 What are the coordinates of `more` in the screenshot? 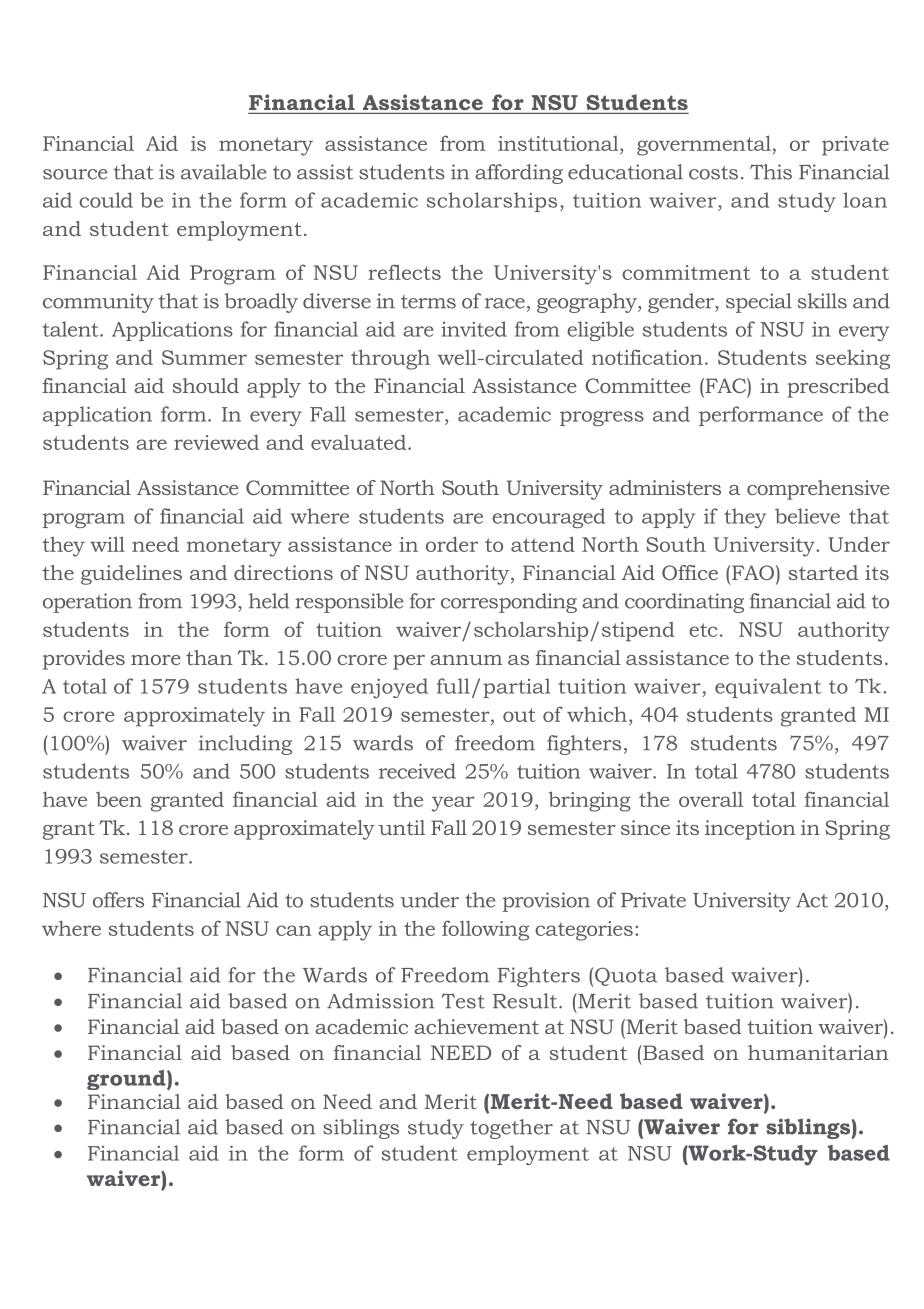 It's located at (156, 660).
